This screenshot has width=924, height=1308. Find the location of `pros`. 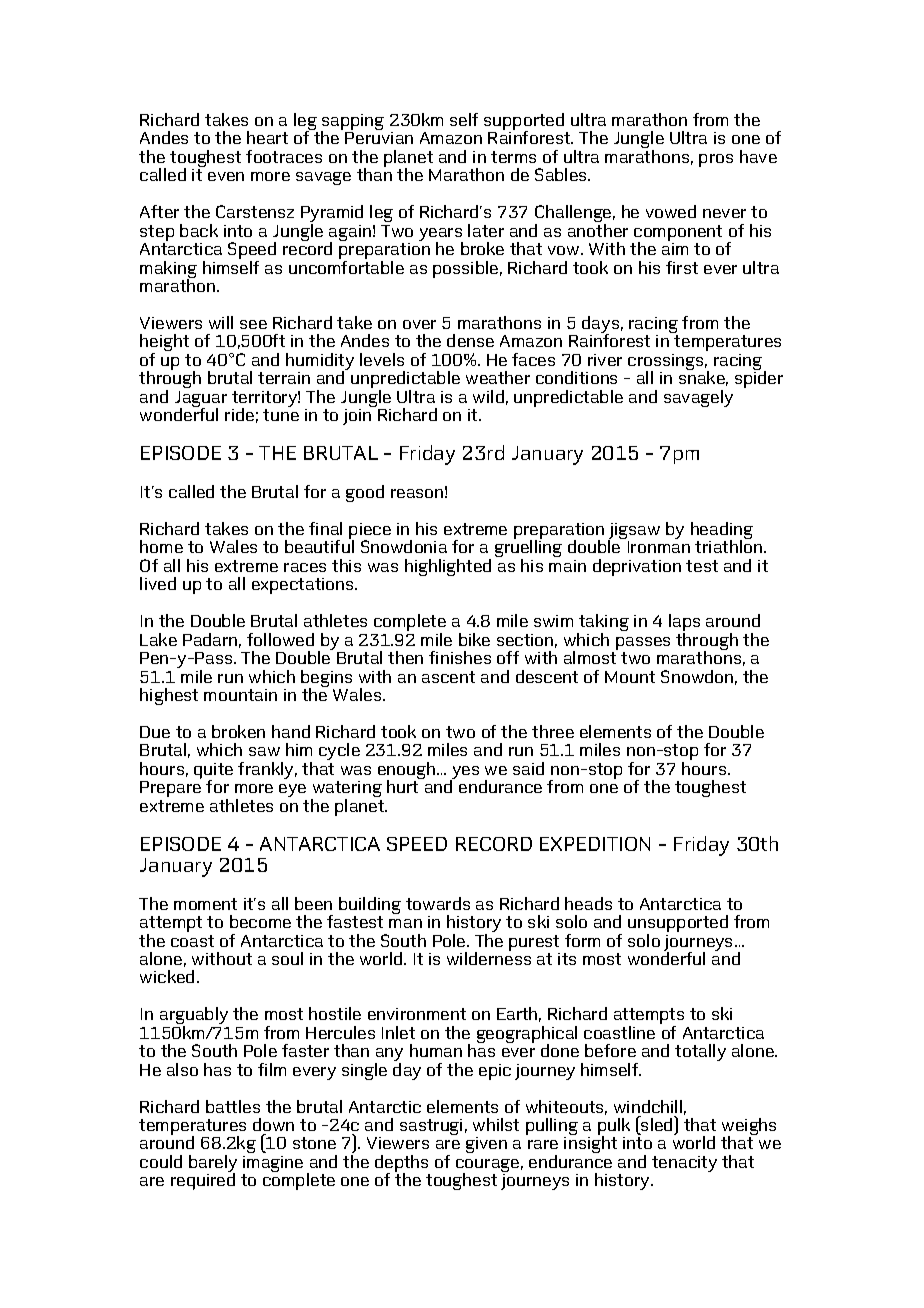

pros is located at coordinates (716, 160).
